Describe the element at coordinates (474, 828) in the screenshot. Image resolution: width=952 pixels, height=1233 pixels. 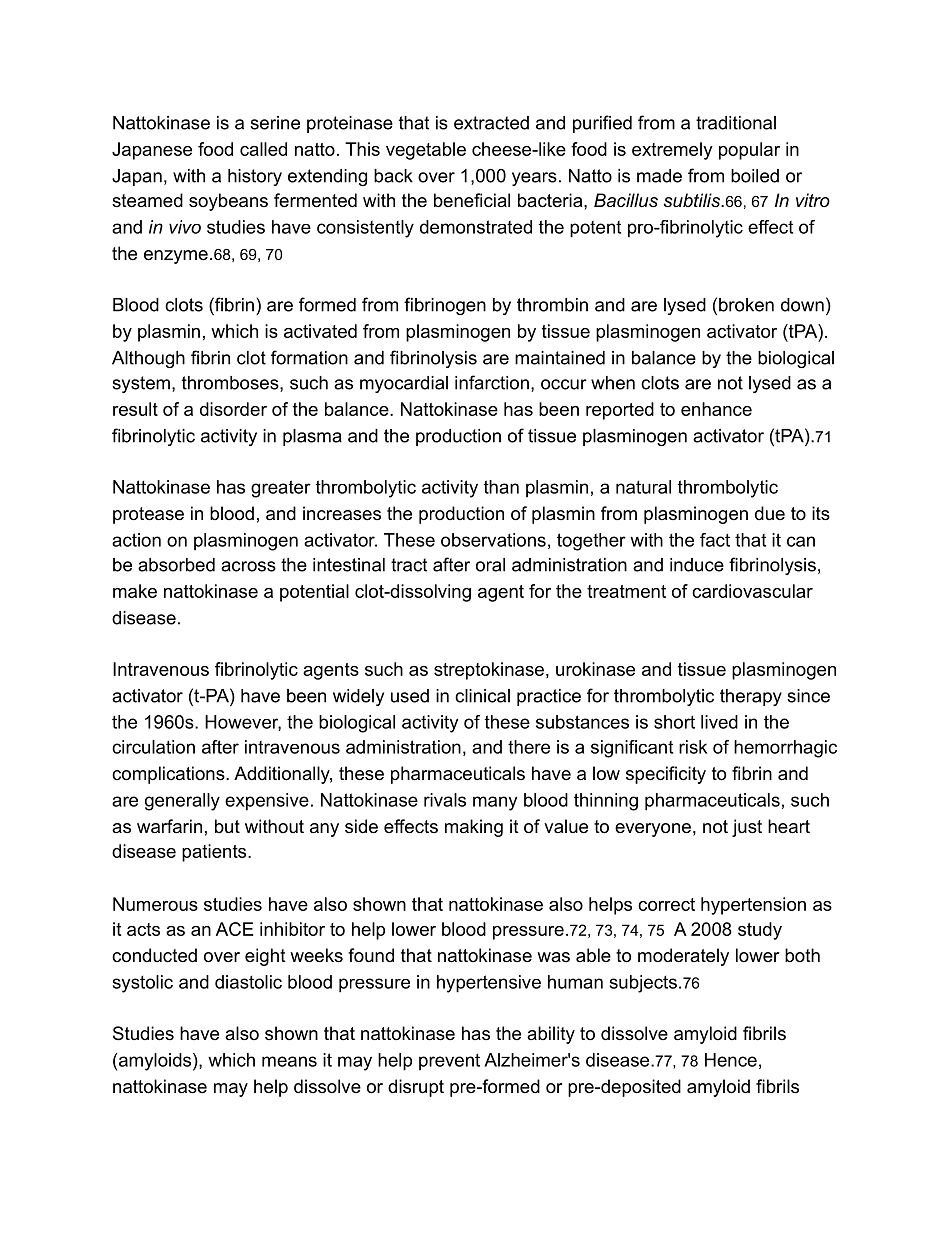
I see `making` at that location.
